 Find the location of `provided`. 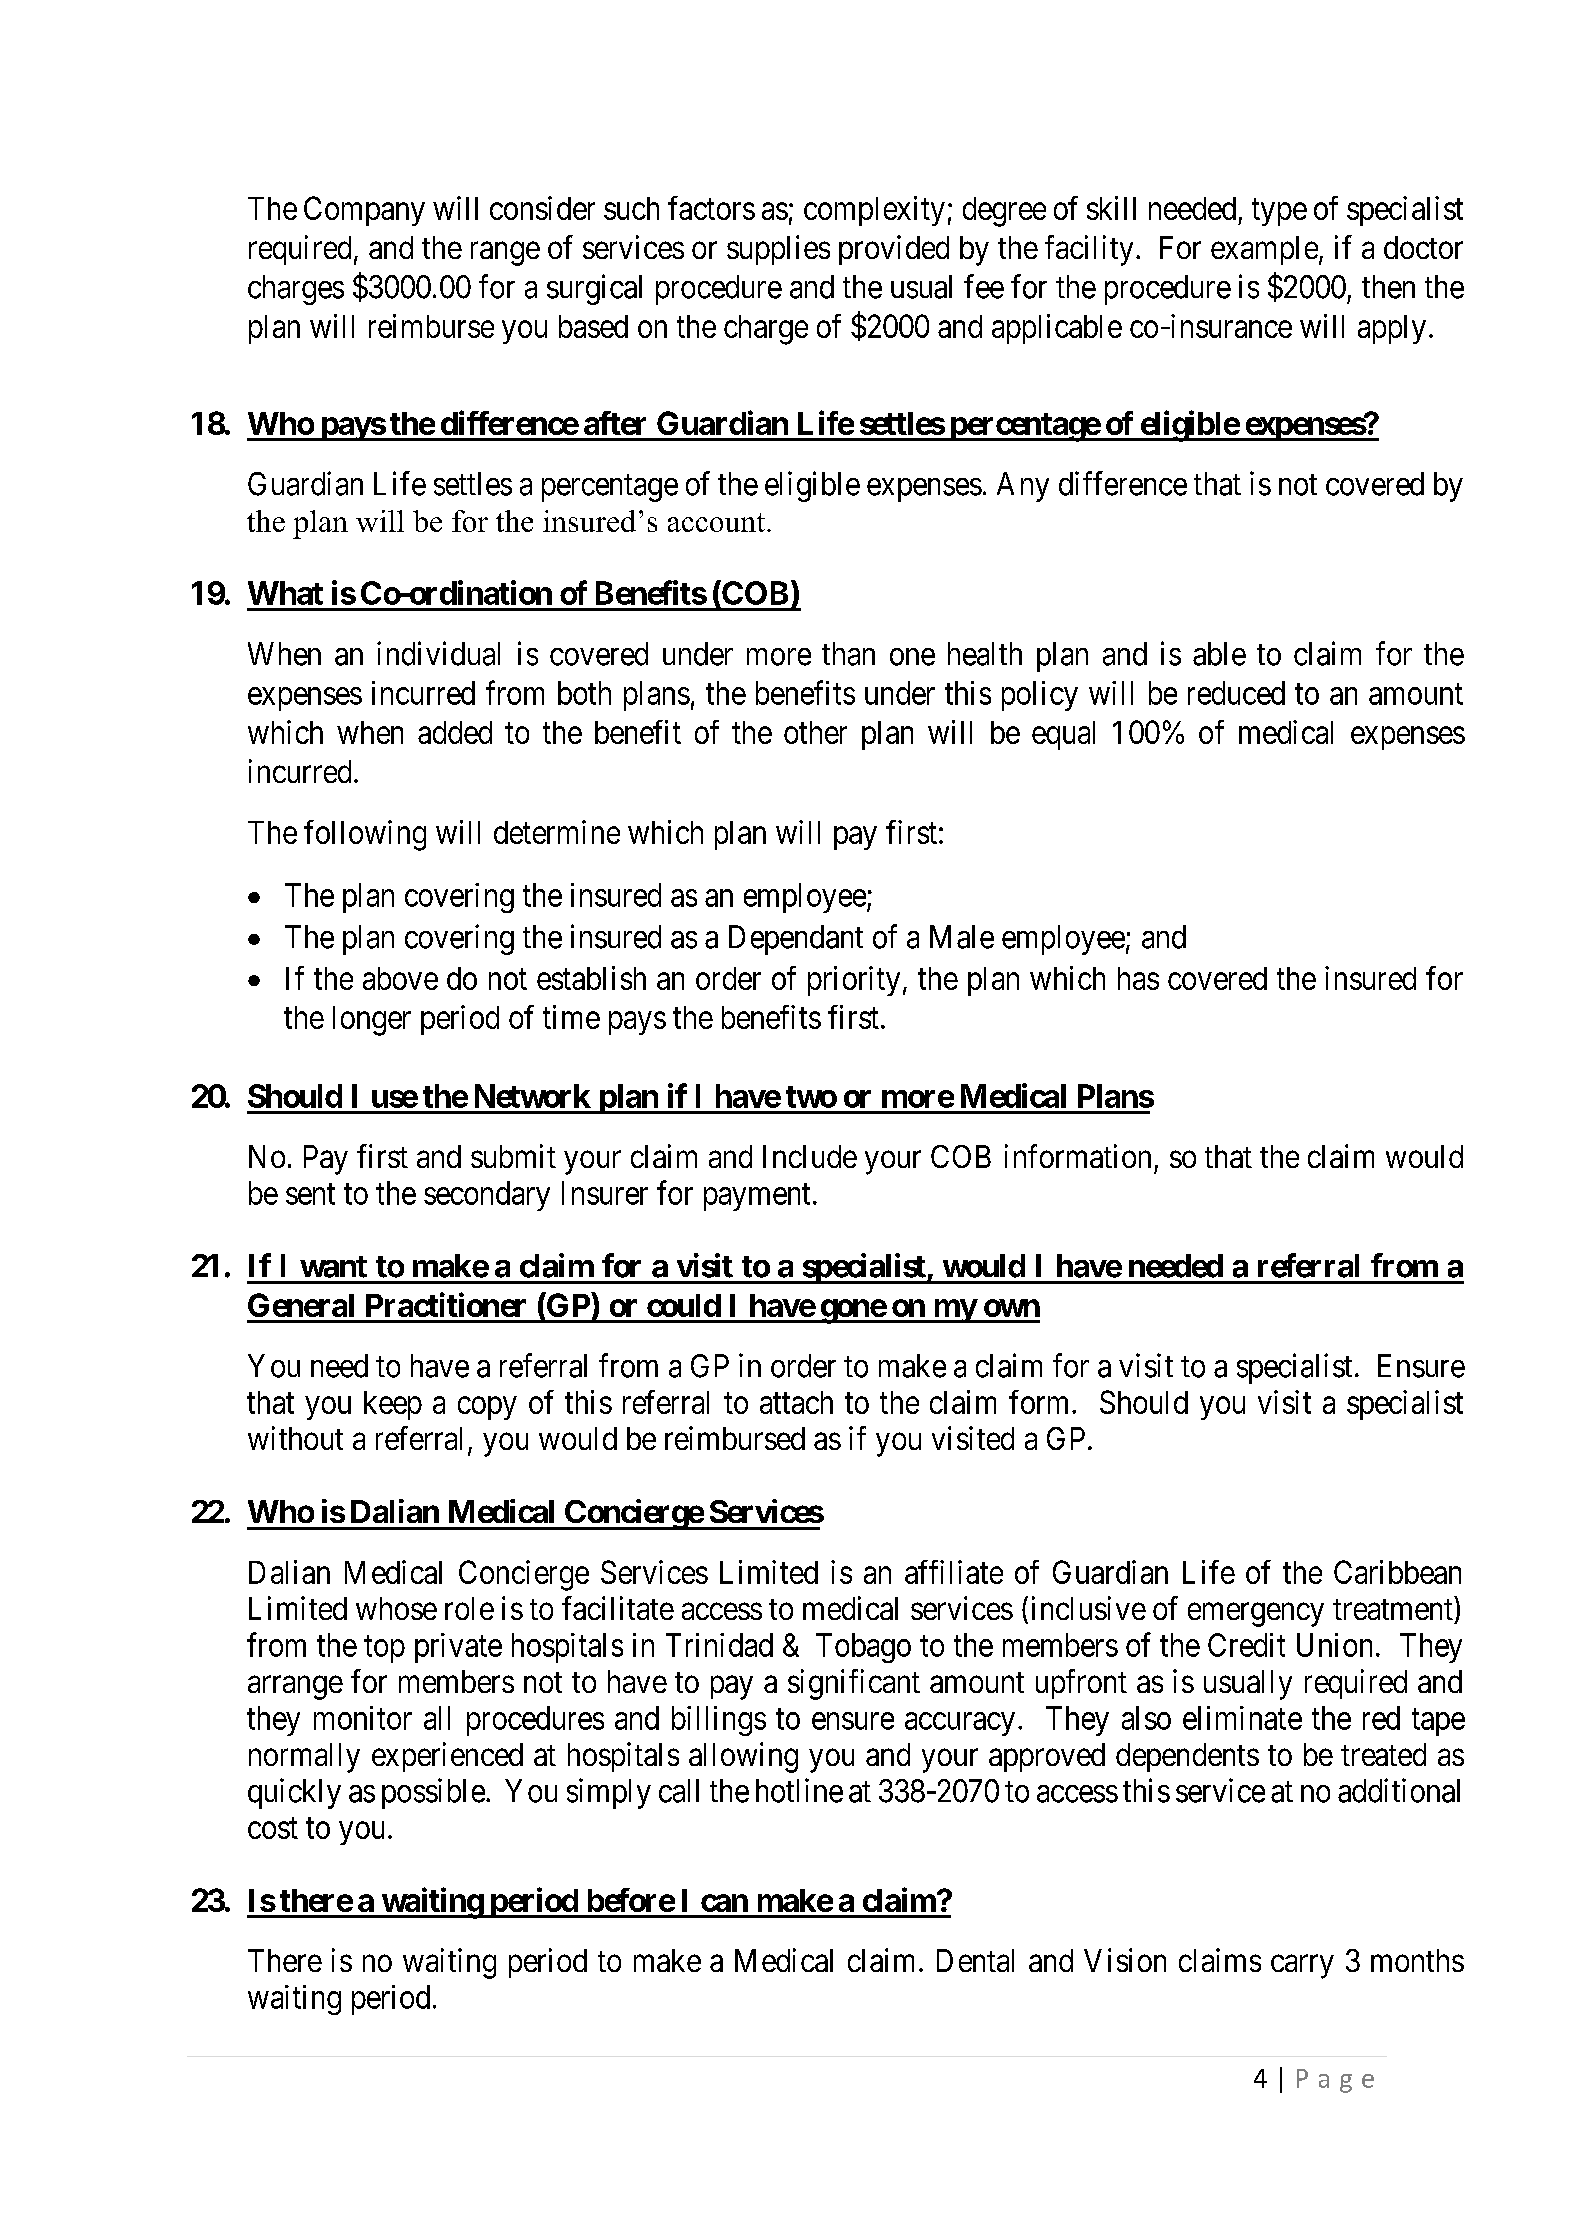

provided is located at coordinates (894, 250).
